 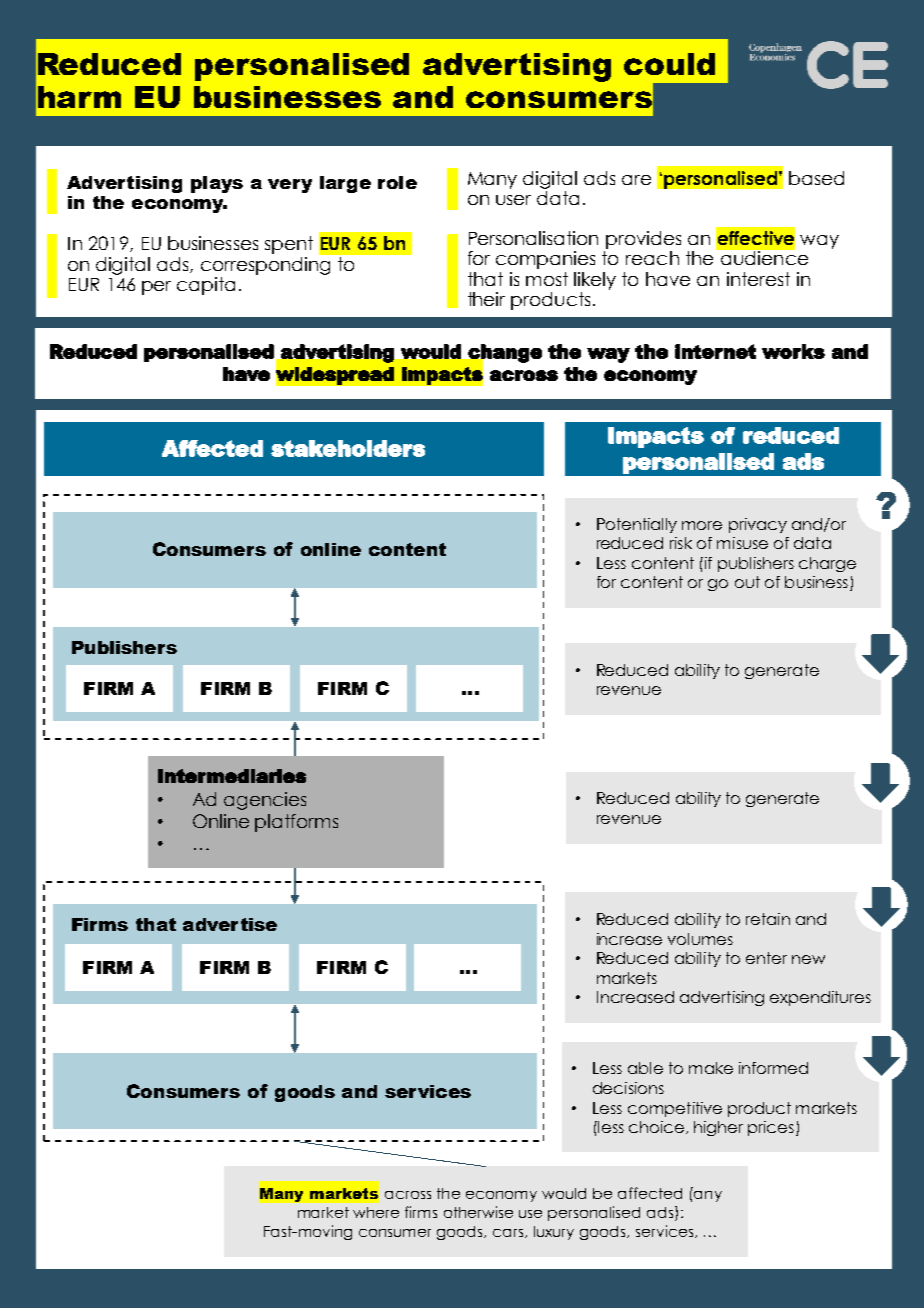 I want to click on Potentially, so click(x=637, y=525).
